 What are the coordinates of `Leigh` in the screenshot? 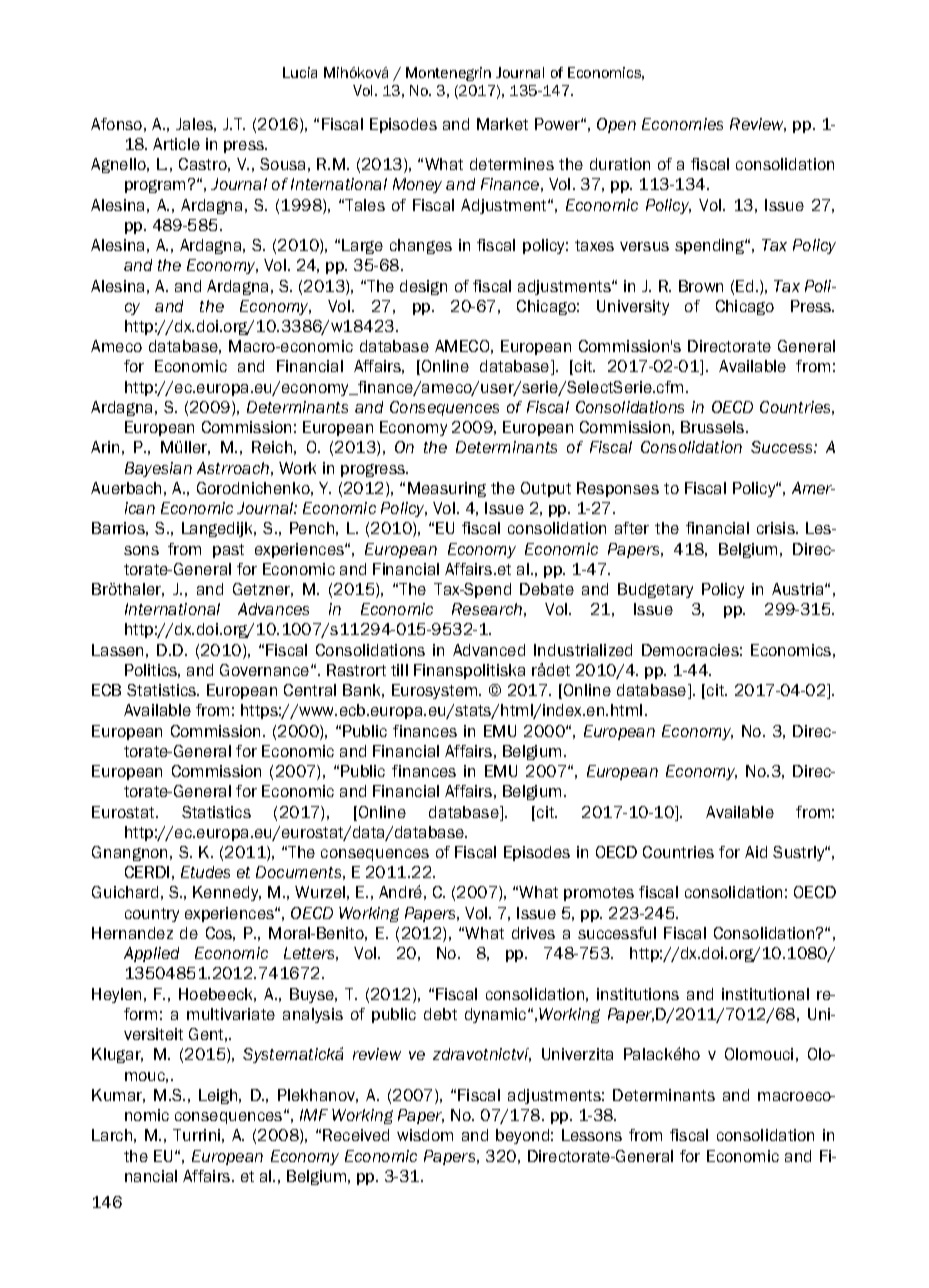 It's located at (219, 1096).
